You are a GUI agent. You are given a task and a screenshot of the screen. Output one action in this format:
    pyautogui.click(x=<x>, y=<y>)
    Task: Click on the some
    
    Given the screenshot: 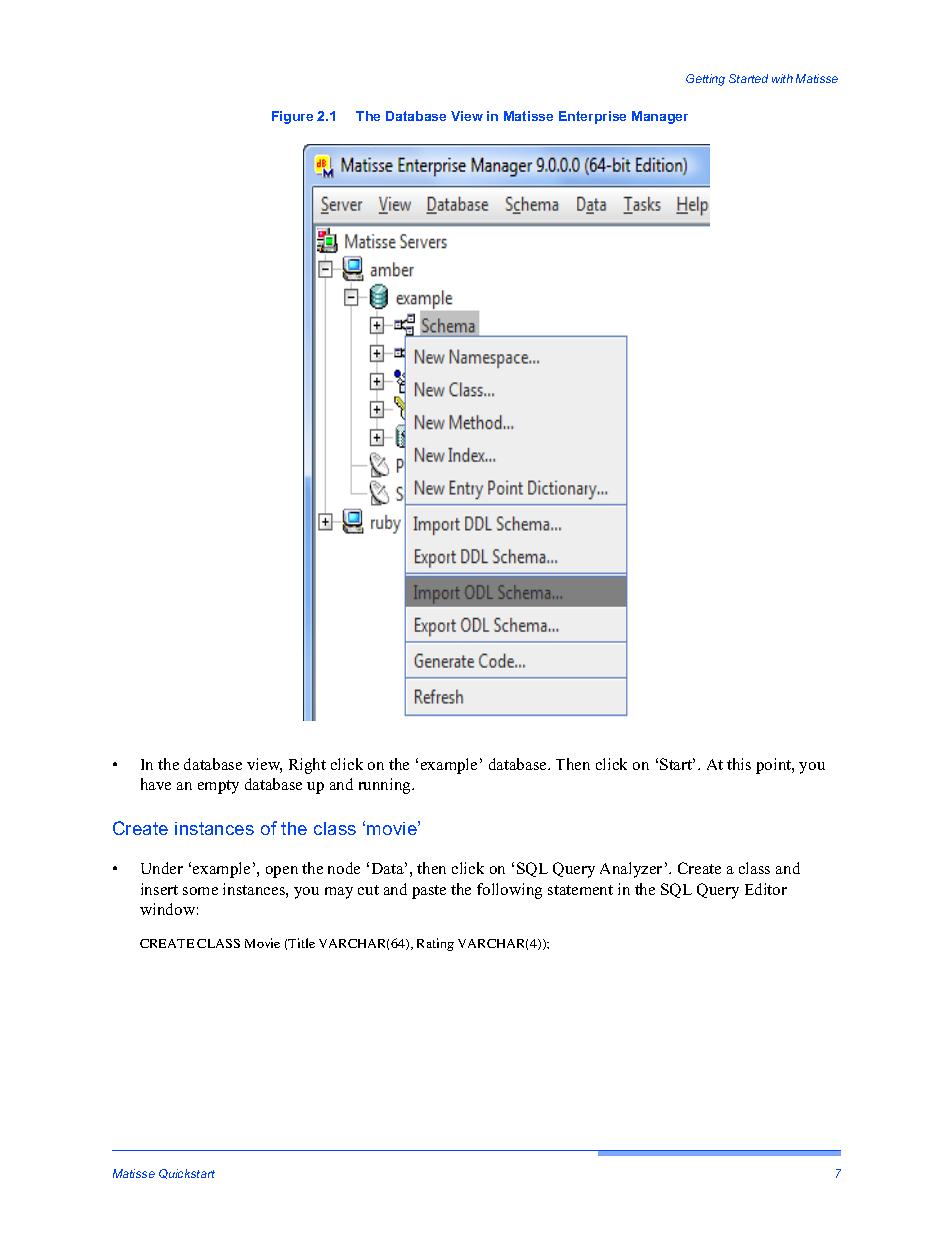 What is the action you would take?
    pyautogui.click(x=200, y=891)
